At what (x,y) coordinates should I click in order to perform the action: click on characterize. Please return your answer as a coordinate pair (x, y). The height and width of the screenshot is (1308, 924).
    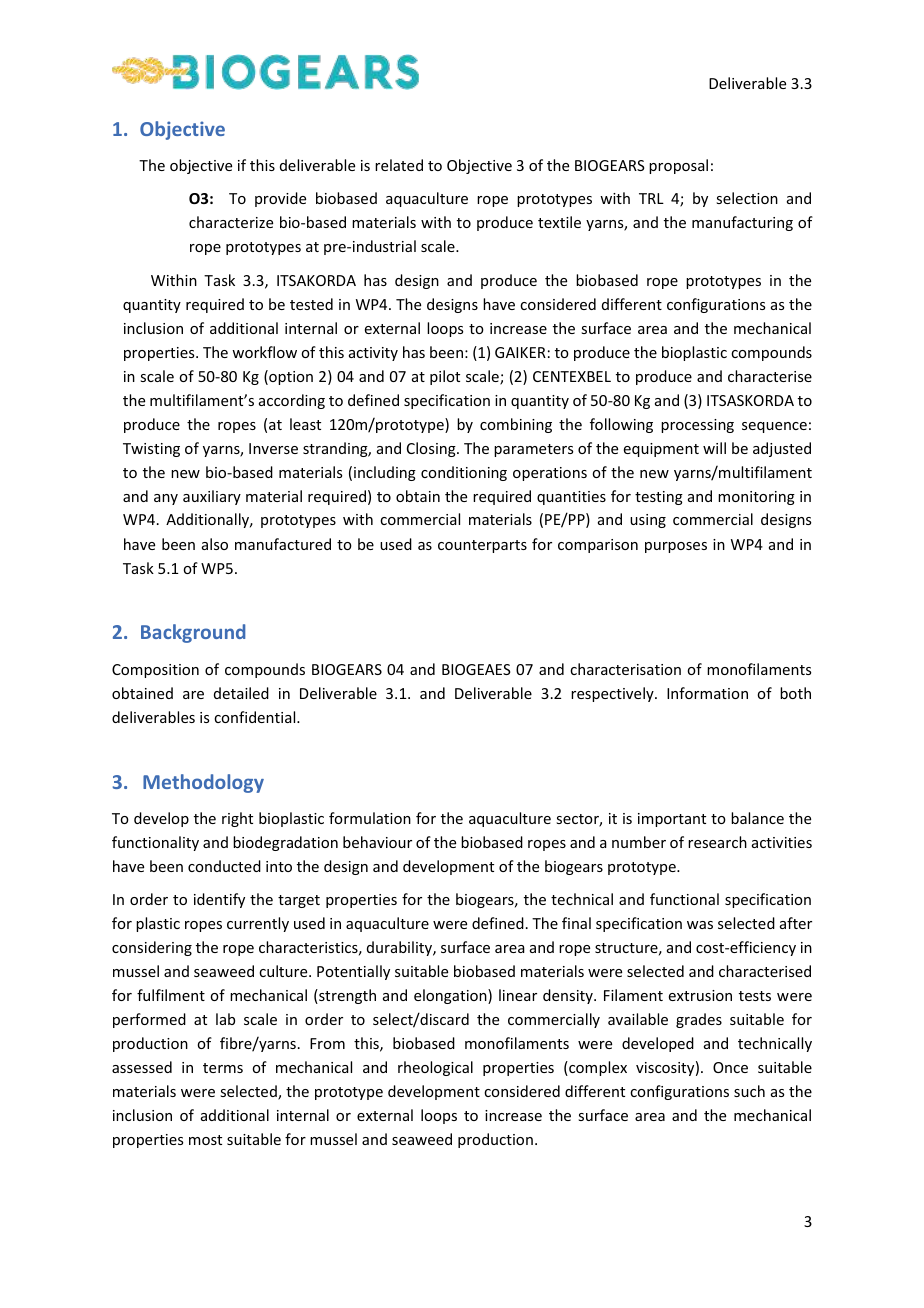
    Looking at the image, I should click on (231, 222).
